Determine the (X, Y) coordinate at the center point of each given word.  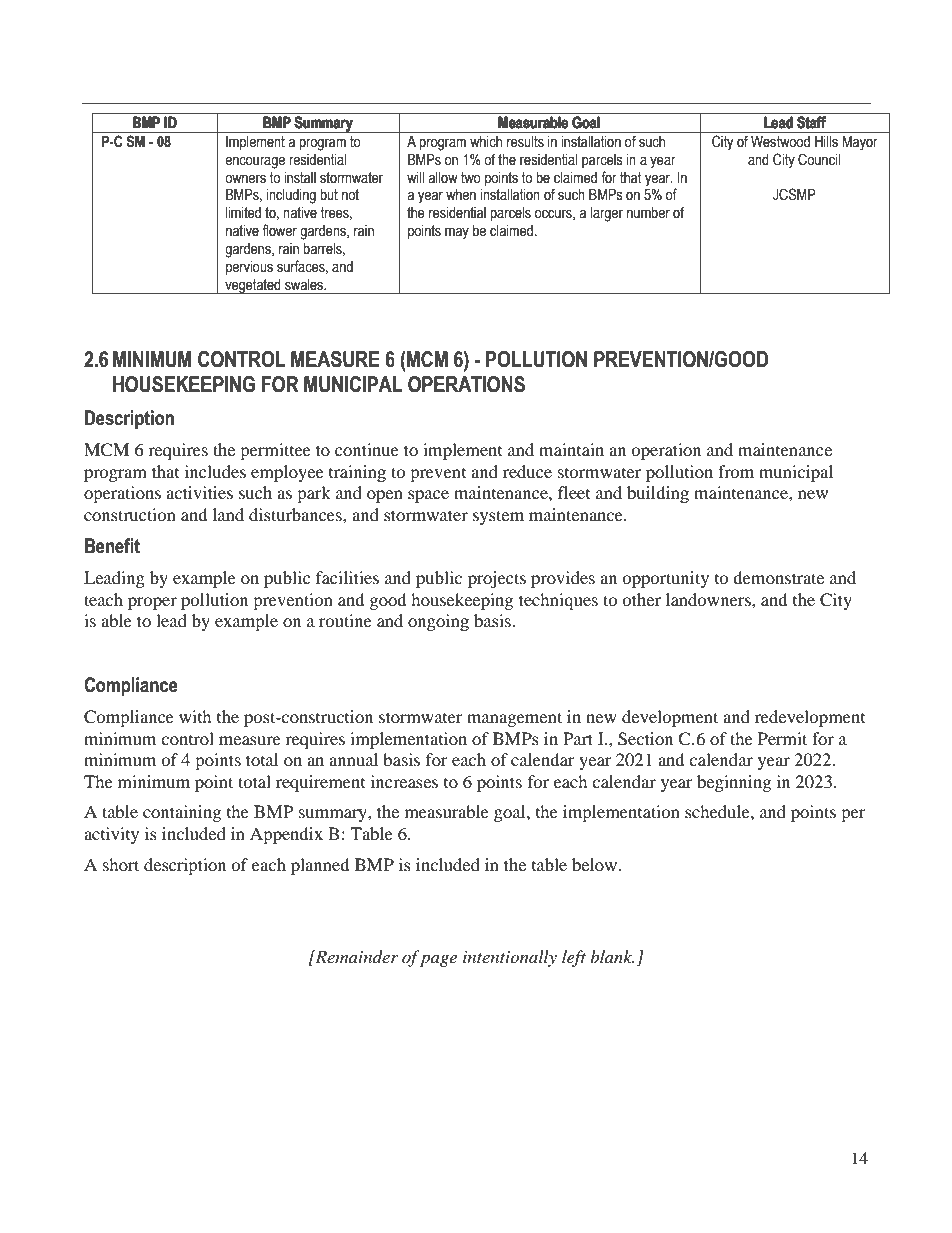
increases (404, 781)
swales (305, 285)
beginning (734, 783)
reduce (527, 471)
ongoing (438, 622)
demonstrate (778, 577)
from (736, 471)
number (648, 213)
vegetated (253, 286)
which (486, 141)
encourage (255, 162)
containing (182, 813)
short (121, 864)
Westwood (780, 141)
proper (152, 603)
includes (215, 471)
